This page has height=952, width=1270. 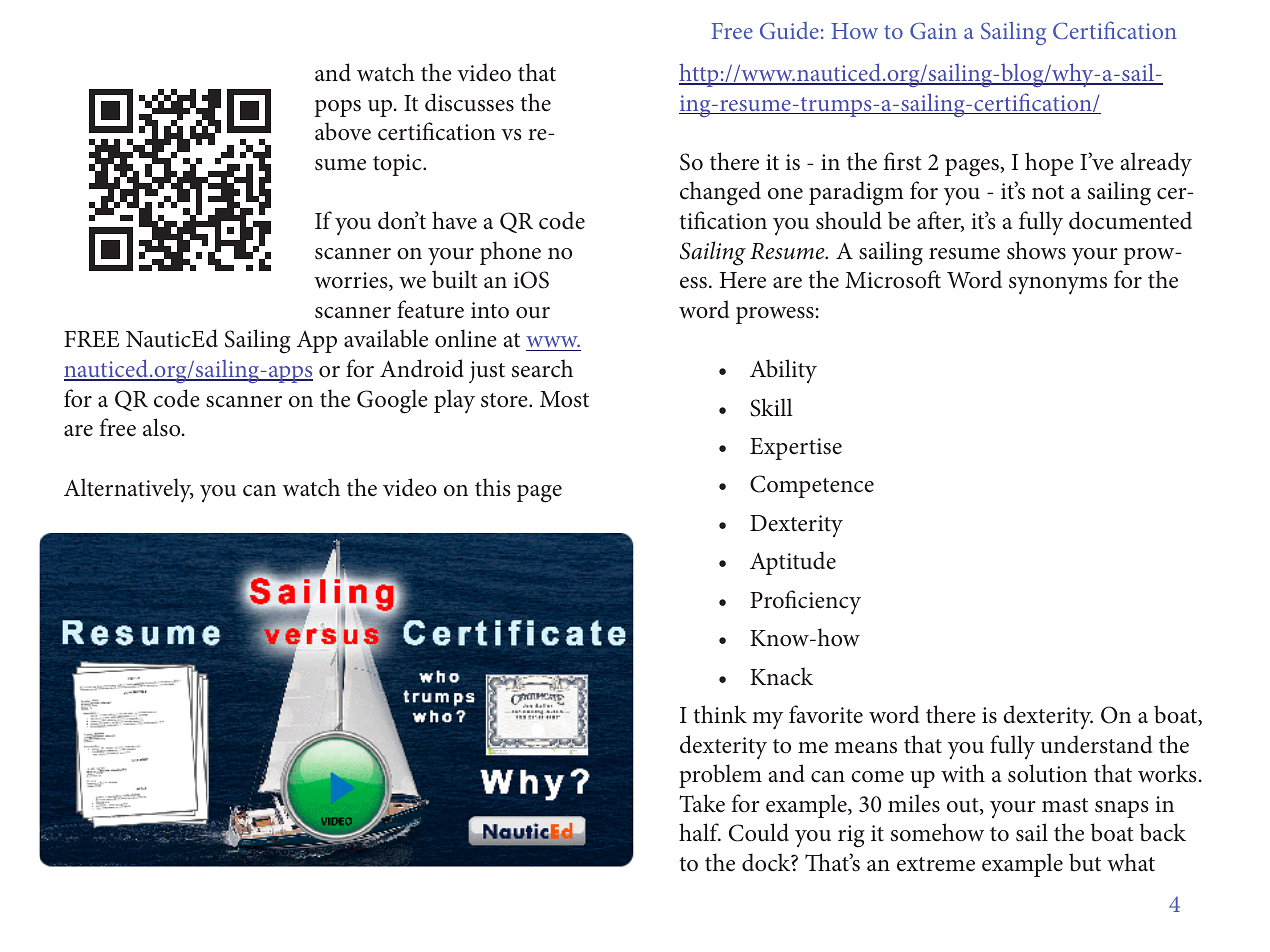 I want to click on pops, so click(x=337, y=108).
